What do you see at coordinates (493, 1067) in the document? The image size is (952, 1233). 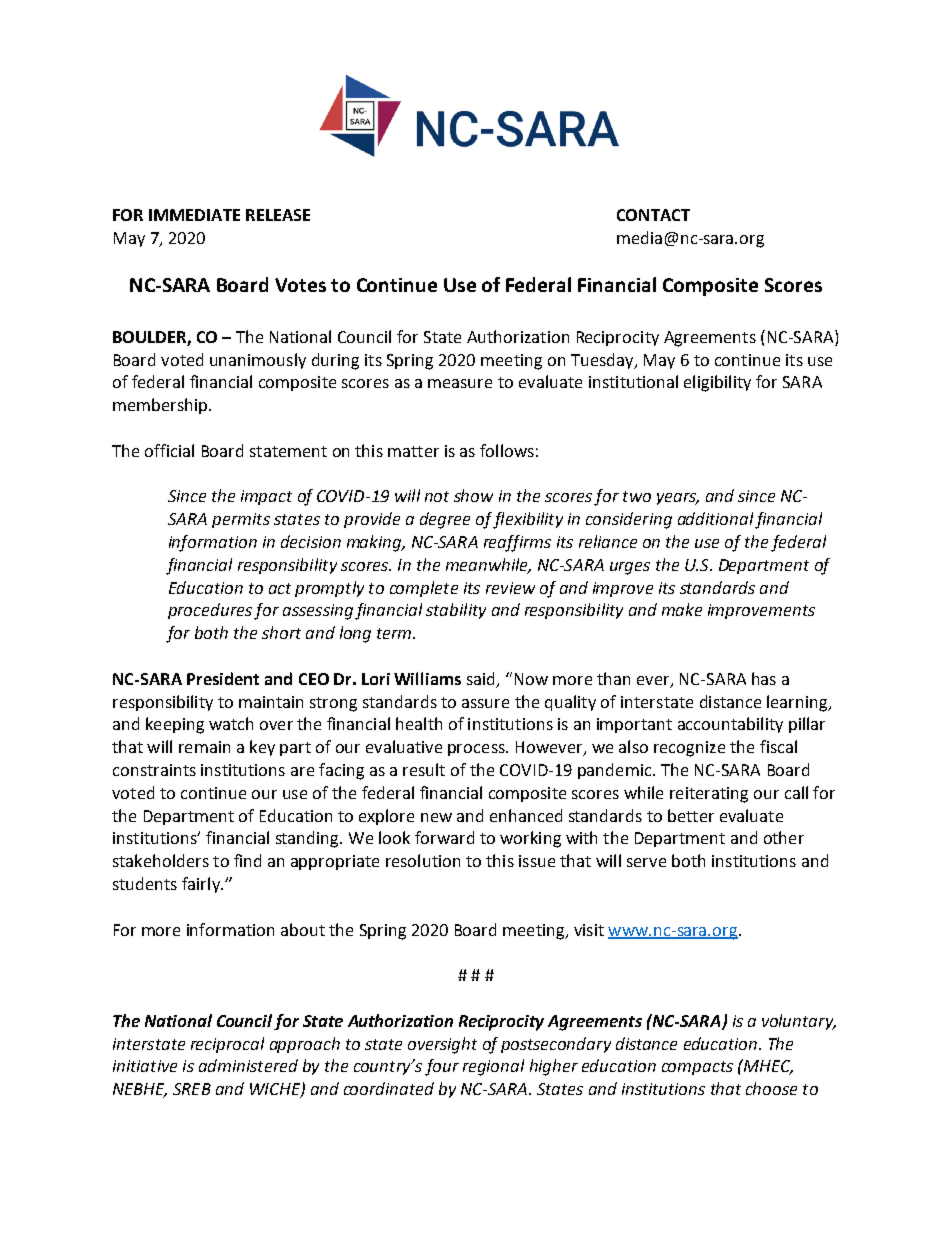 I see `regional` at bounding box center [493, 1067].
